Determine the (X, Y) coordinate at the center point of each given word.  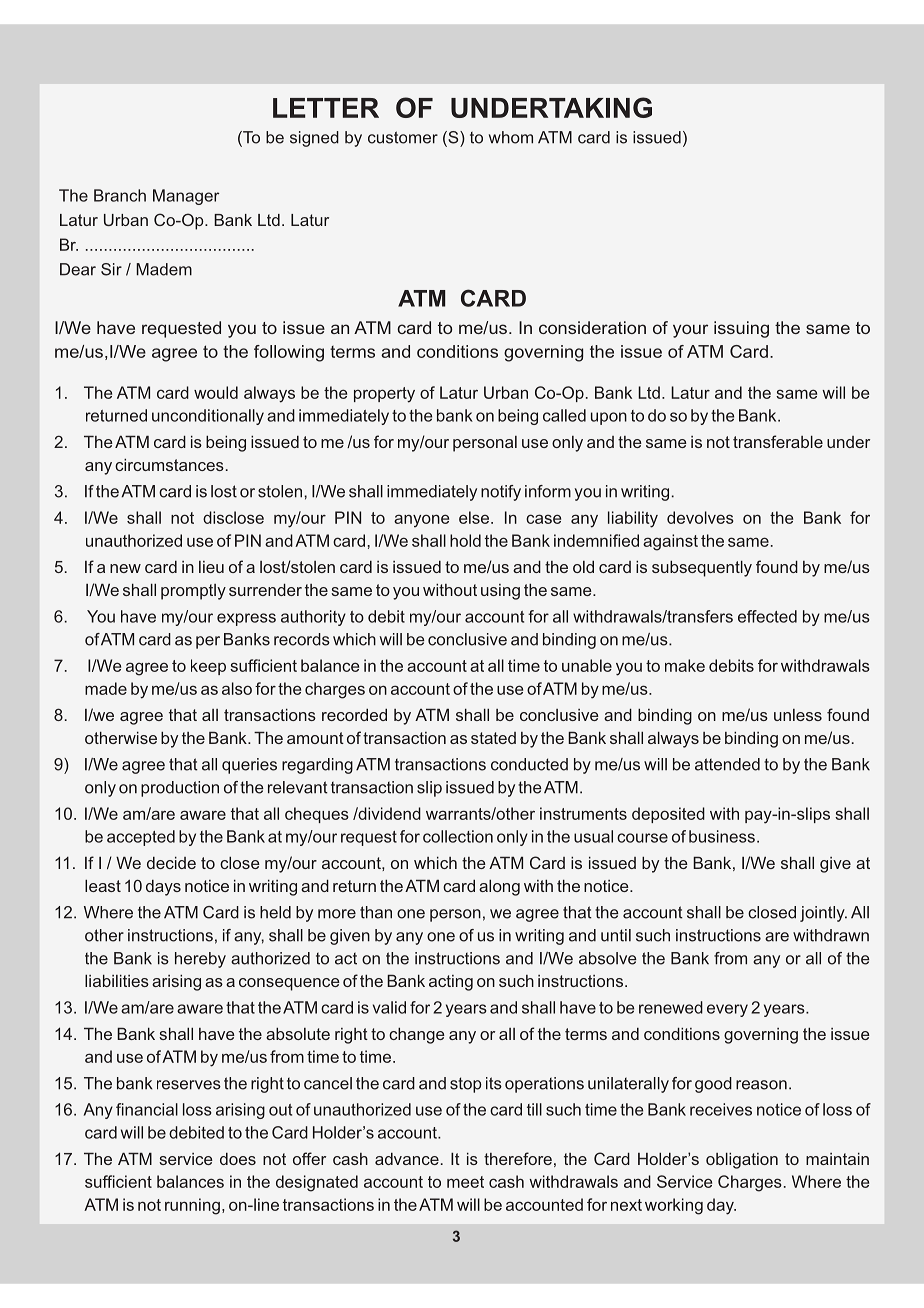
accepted (141, 838)
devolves (700, 517)
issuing (741, 329)
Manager (186, 197)
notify (501, 493)
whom (511, 137)
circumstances (169, 464)
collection (458, 836)
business (722, 836)
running (192, 1206)
